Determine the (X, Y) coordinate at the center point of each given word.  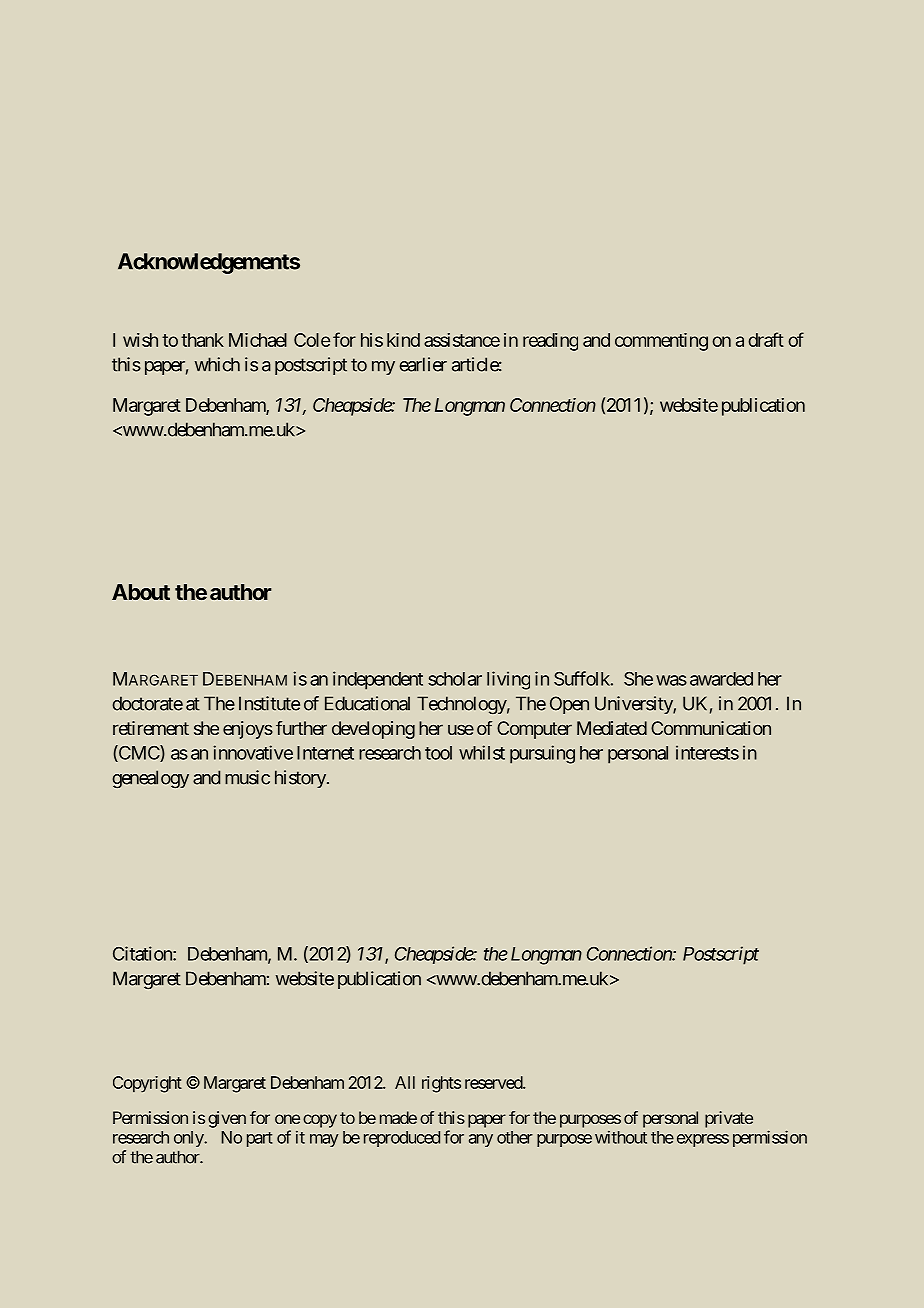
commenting (661, 342)
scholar (455, 679)
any (481, 1140)
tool (438, 753)
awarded (721, 679)
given (227, 1119)
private (729, 1119)
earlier (423, 364)
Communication (711, 728)
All (405, 1082)
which (217, 364)
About (141, 592)
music (247, 777)
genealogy (150, 779)
